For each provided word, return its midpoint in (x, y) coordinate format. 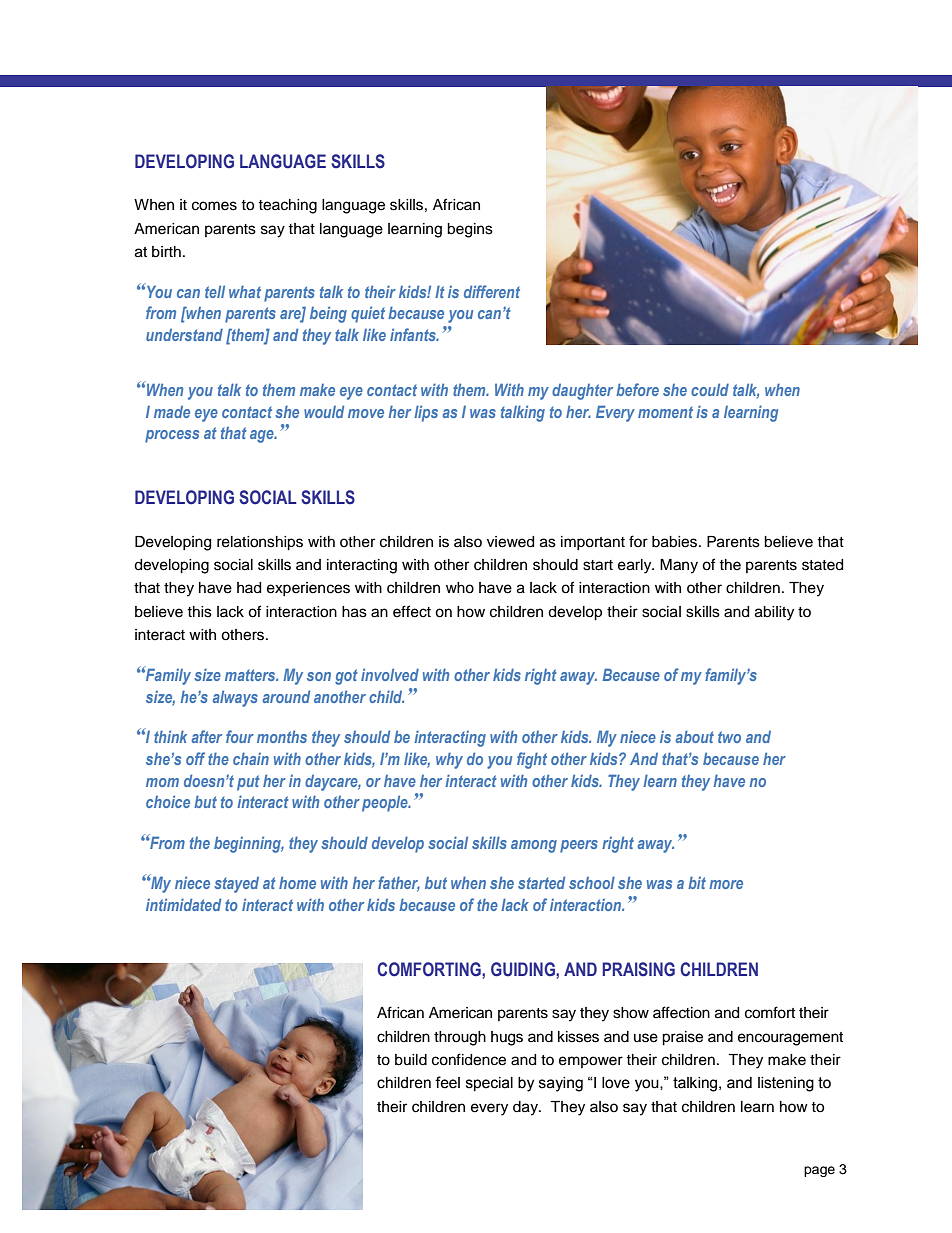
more (726, 884)
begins (470, 230)
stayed (236, 885)
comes (214, 206)
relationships (260, 543)
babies (676, 542)
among (534, 846)
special (489, 1084)
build (411, 1060)
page (819, 1171)
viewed (510, 542)
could (710, 390)
